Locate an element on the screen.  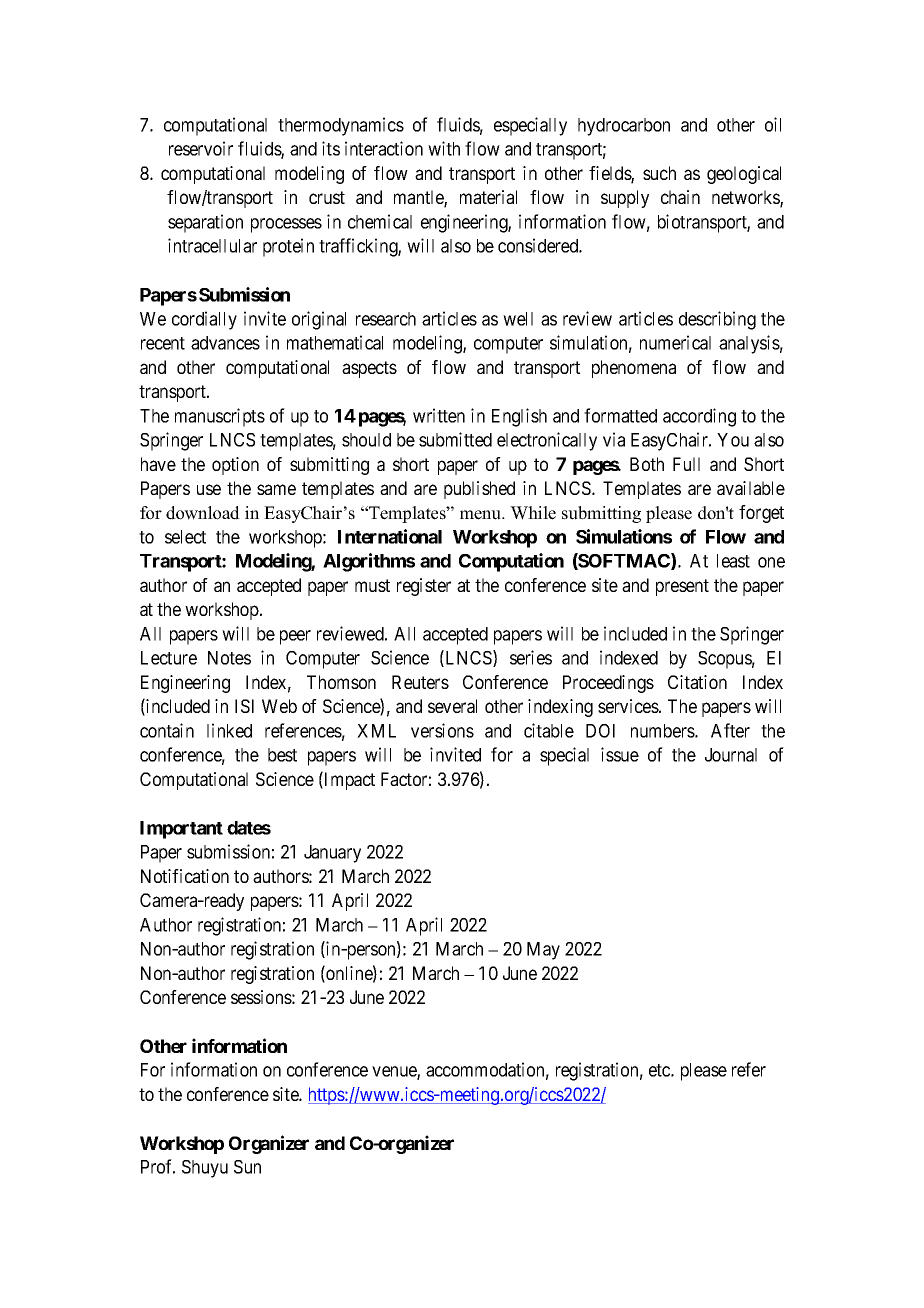
Reuters is located at coordinates (420, 682).
